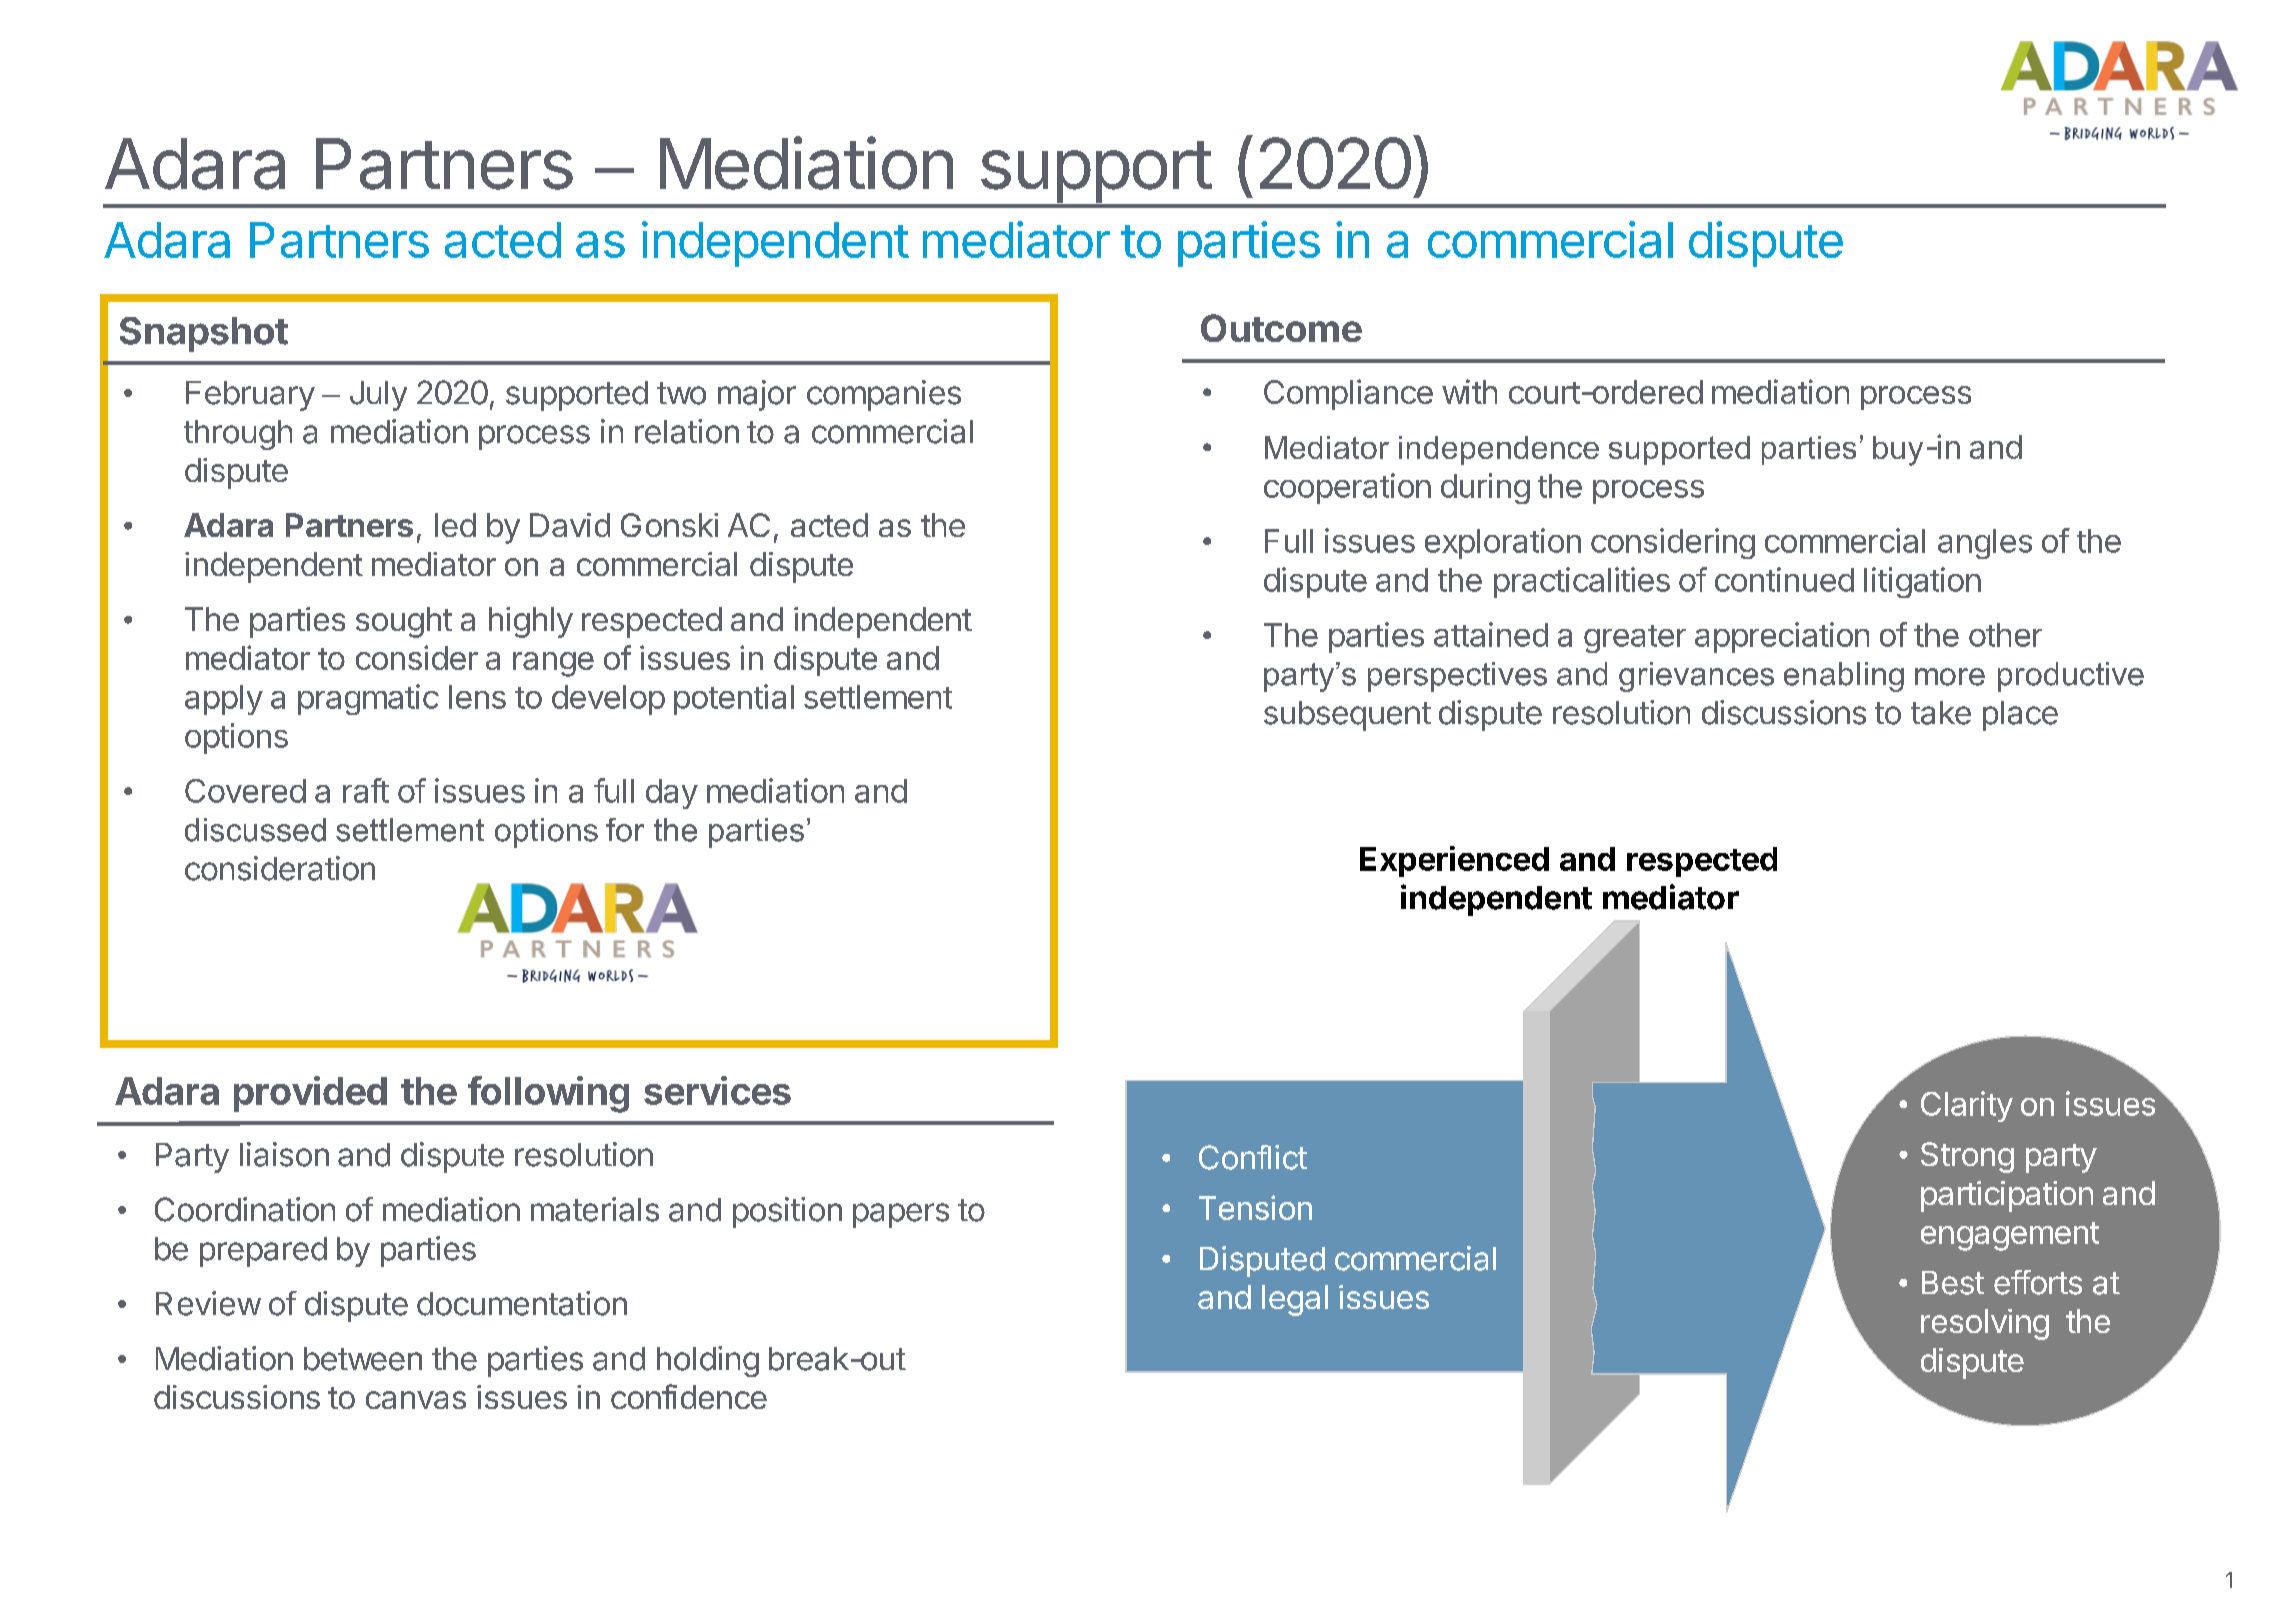 Image resolution: width=2270 pixels, height=1605 pixels. Describe the element at coordinates (1347, 716) in the document. I see `subsequent` at that location.
